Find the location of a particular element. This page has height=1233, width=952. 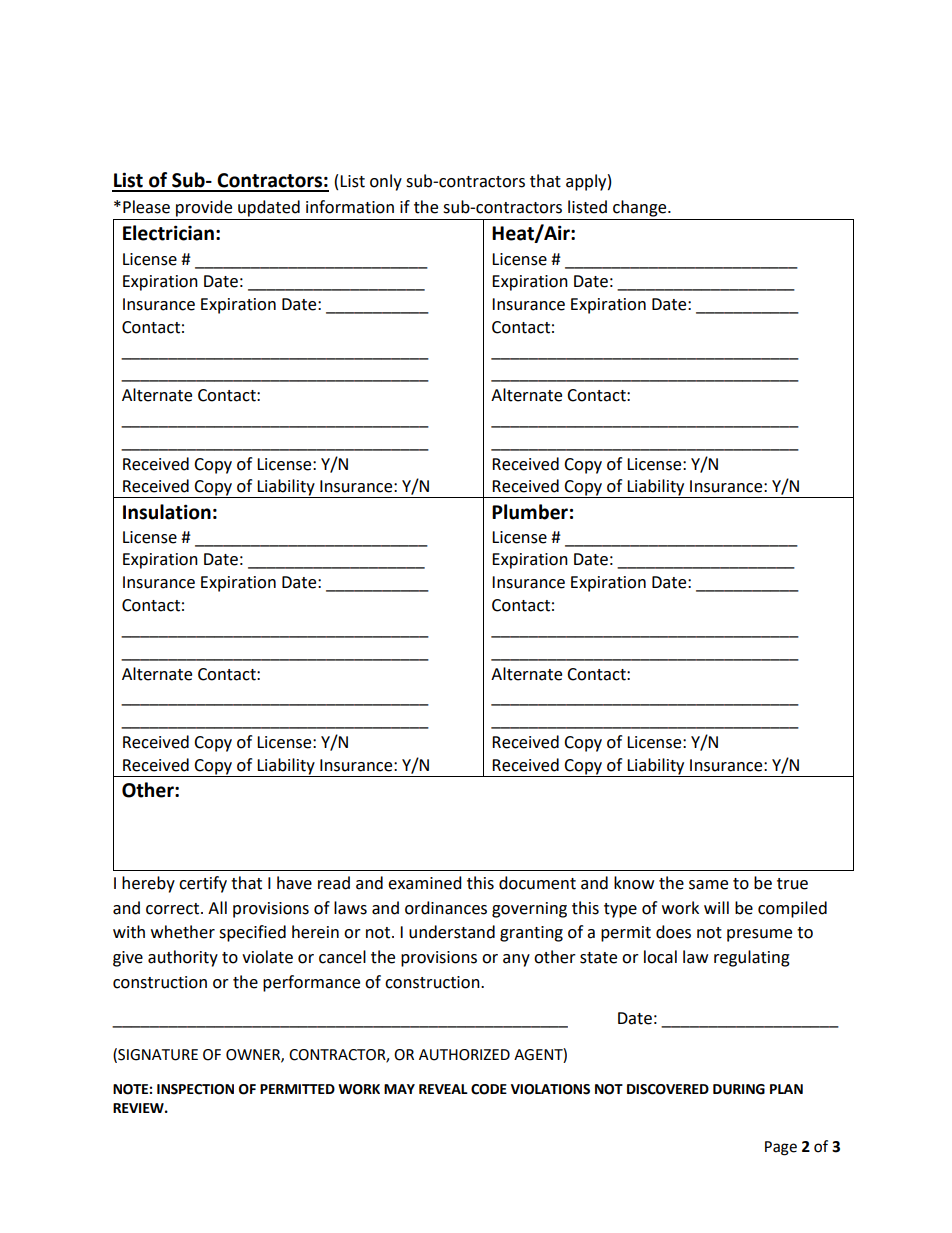

change is located at coordinates (641, 208).
